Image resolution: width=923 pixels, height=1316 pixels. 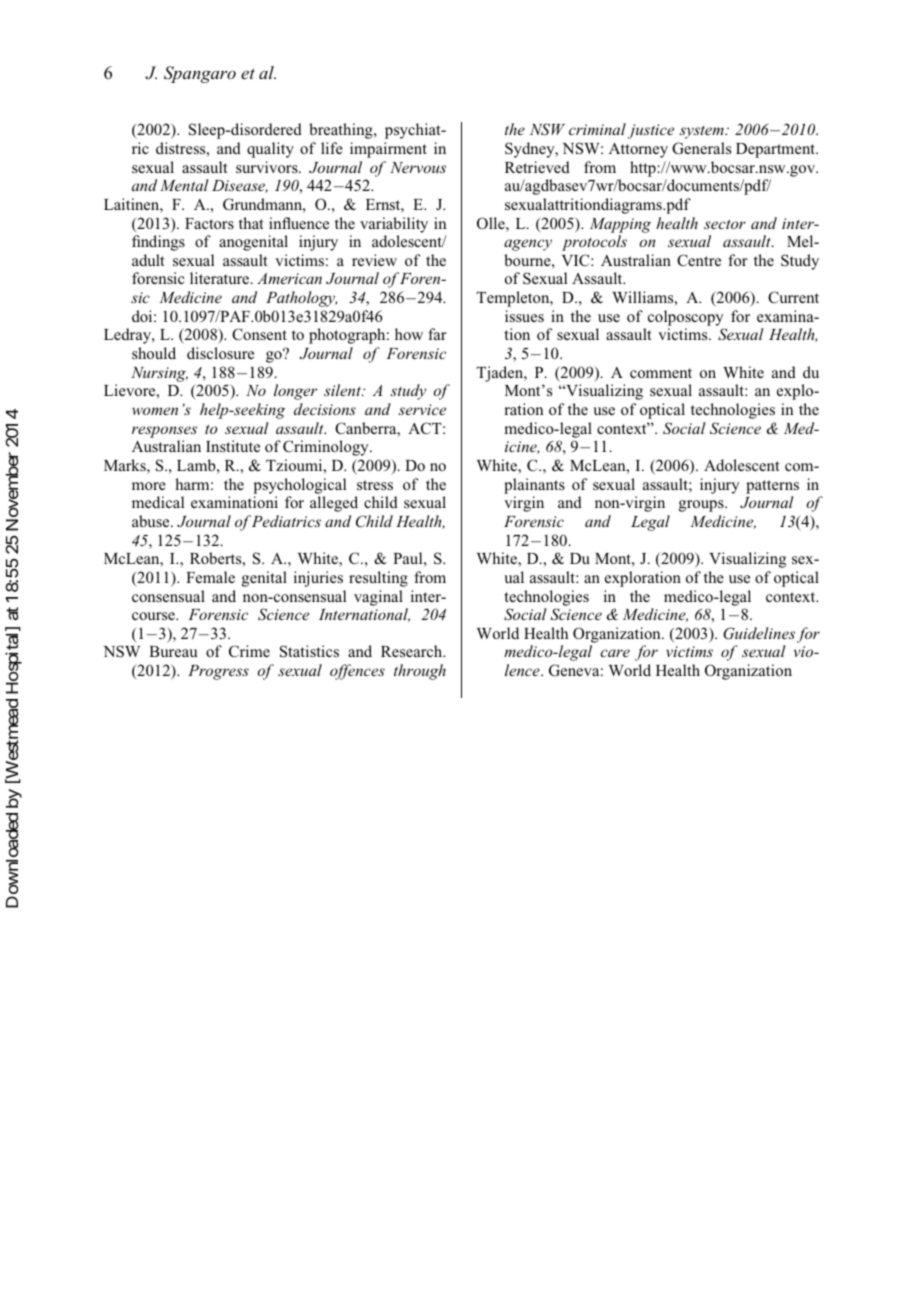 I want to click on service, so click(x=422, y=409).
